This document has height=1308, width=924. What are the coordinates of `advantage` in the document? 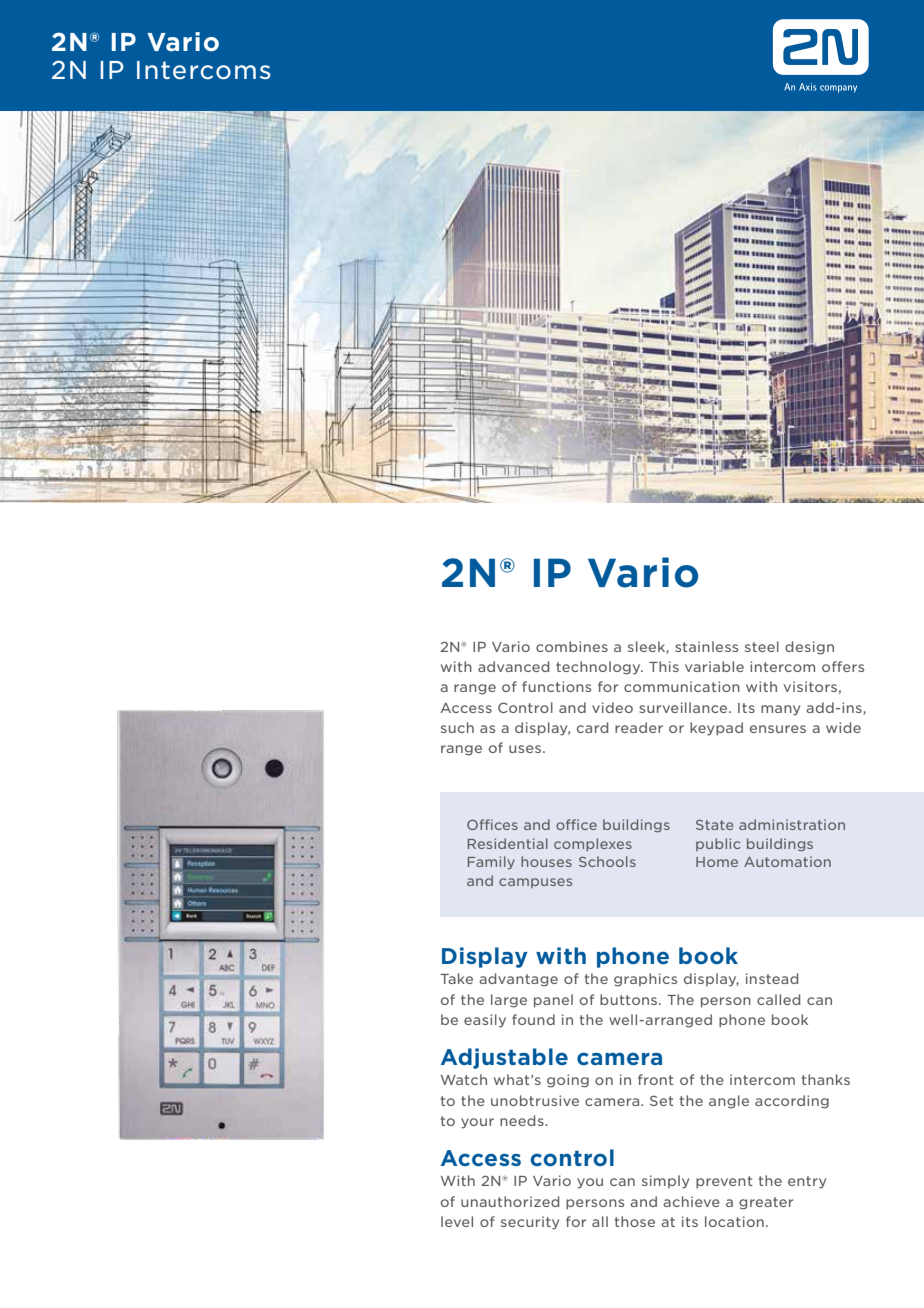 It's located at (518, 980).
